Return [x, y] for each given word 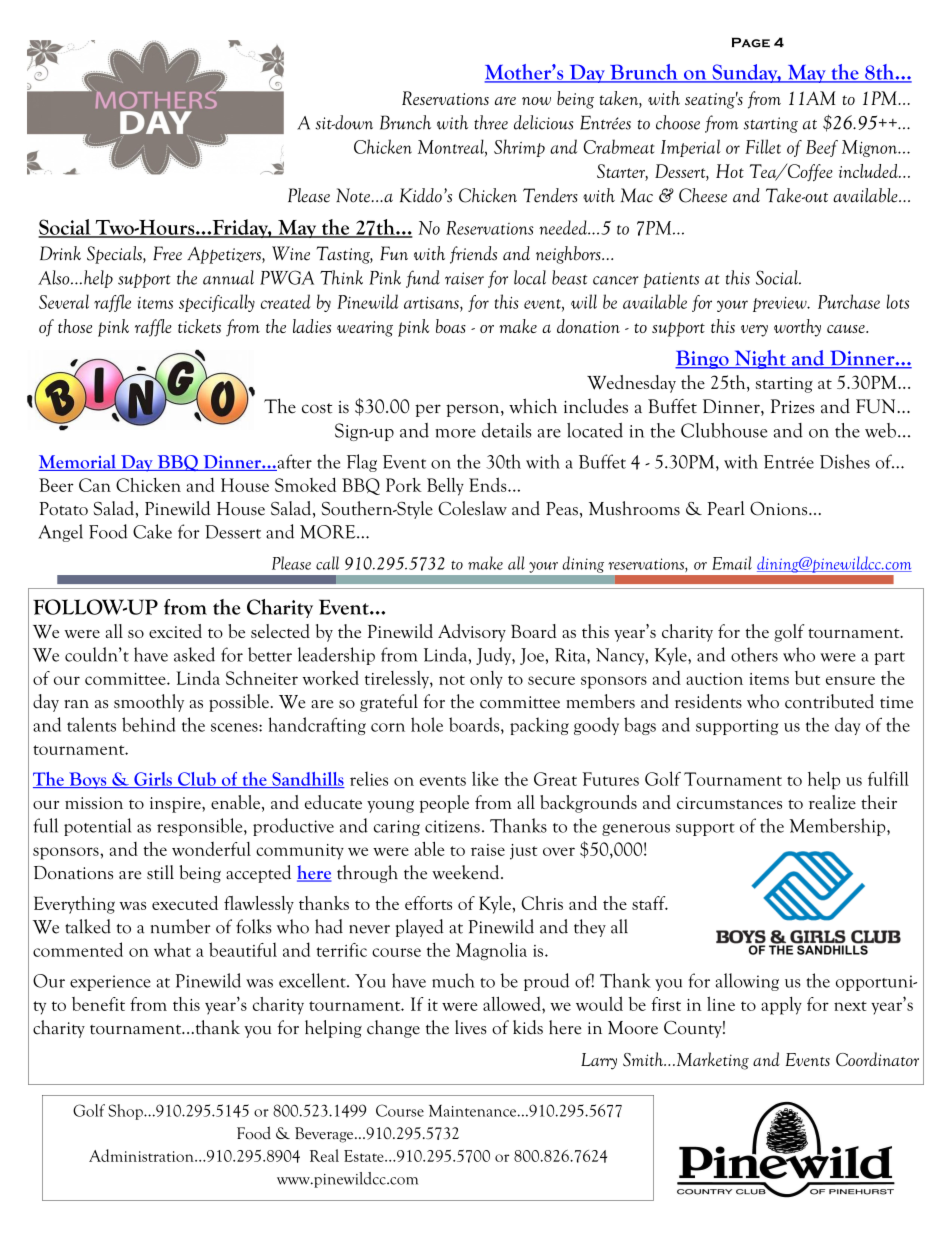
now [536, 101]
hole [427, 724]
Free [167, 253]
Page [751, 42]
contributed [829, 701]
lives [471, 1027]
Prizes [793, 406]
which [533, 406]
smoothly [149, 703]
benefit [98, 1004]
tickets [199, 326]
